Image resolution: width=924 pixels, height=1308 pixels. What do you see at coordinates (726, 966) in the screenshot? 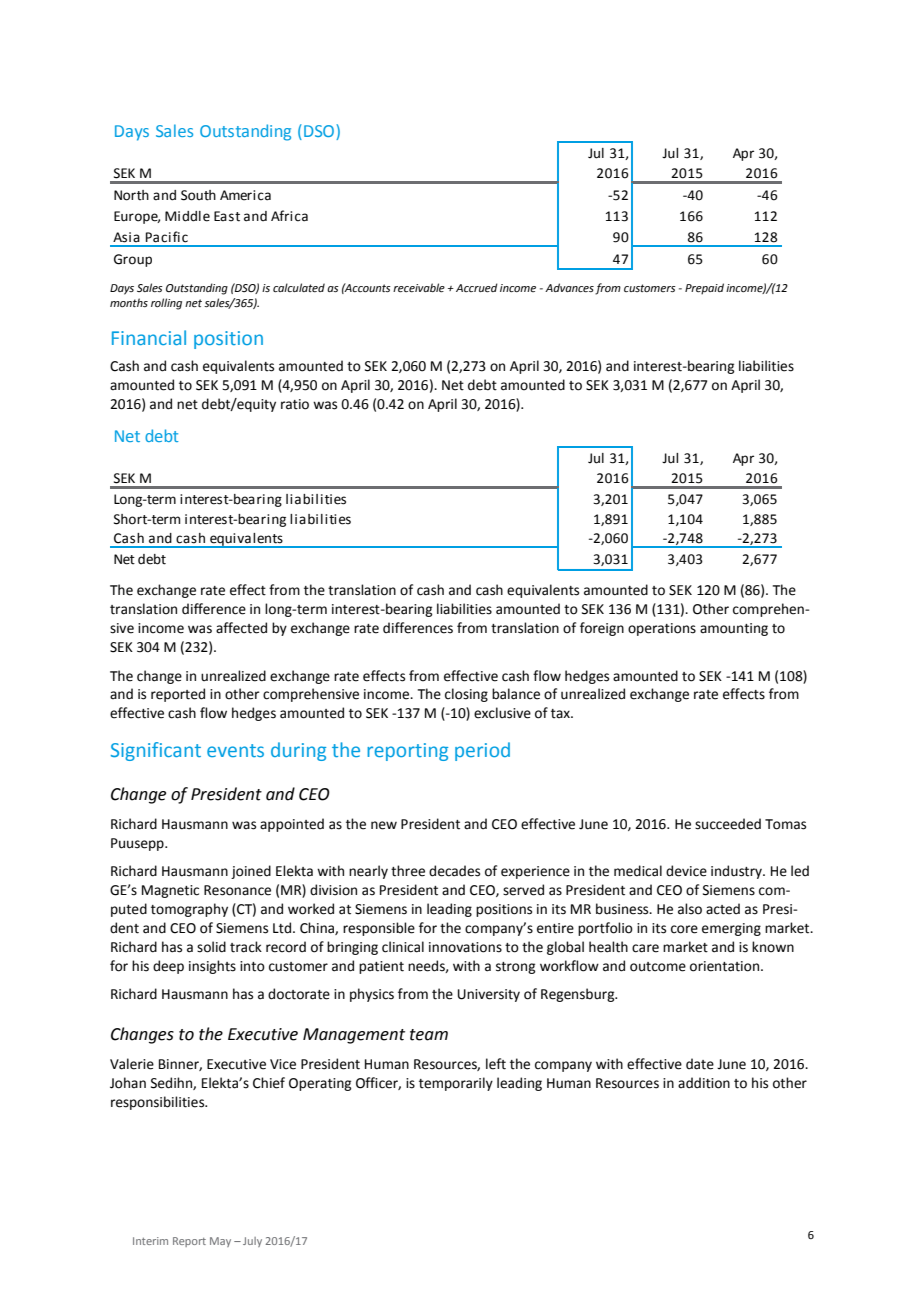
I see `orientation` at bounding box center [726, 966].
